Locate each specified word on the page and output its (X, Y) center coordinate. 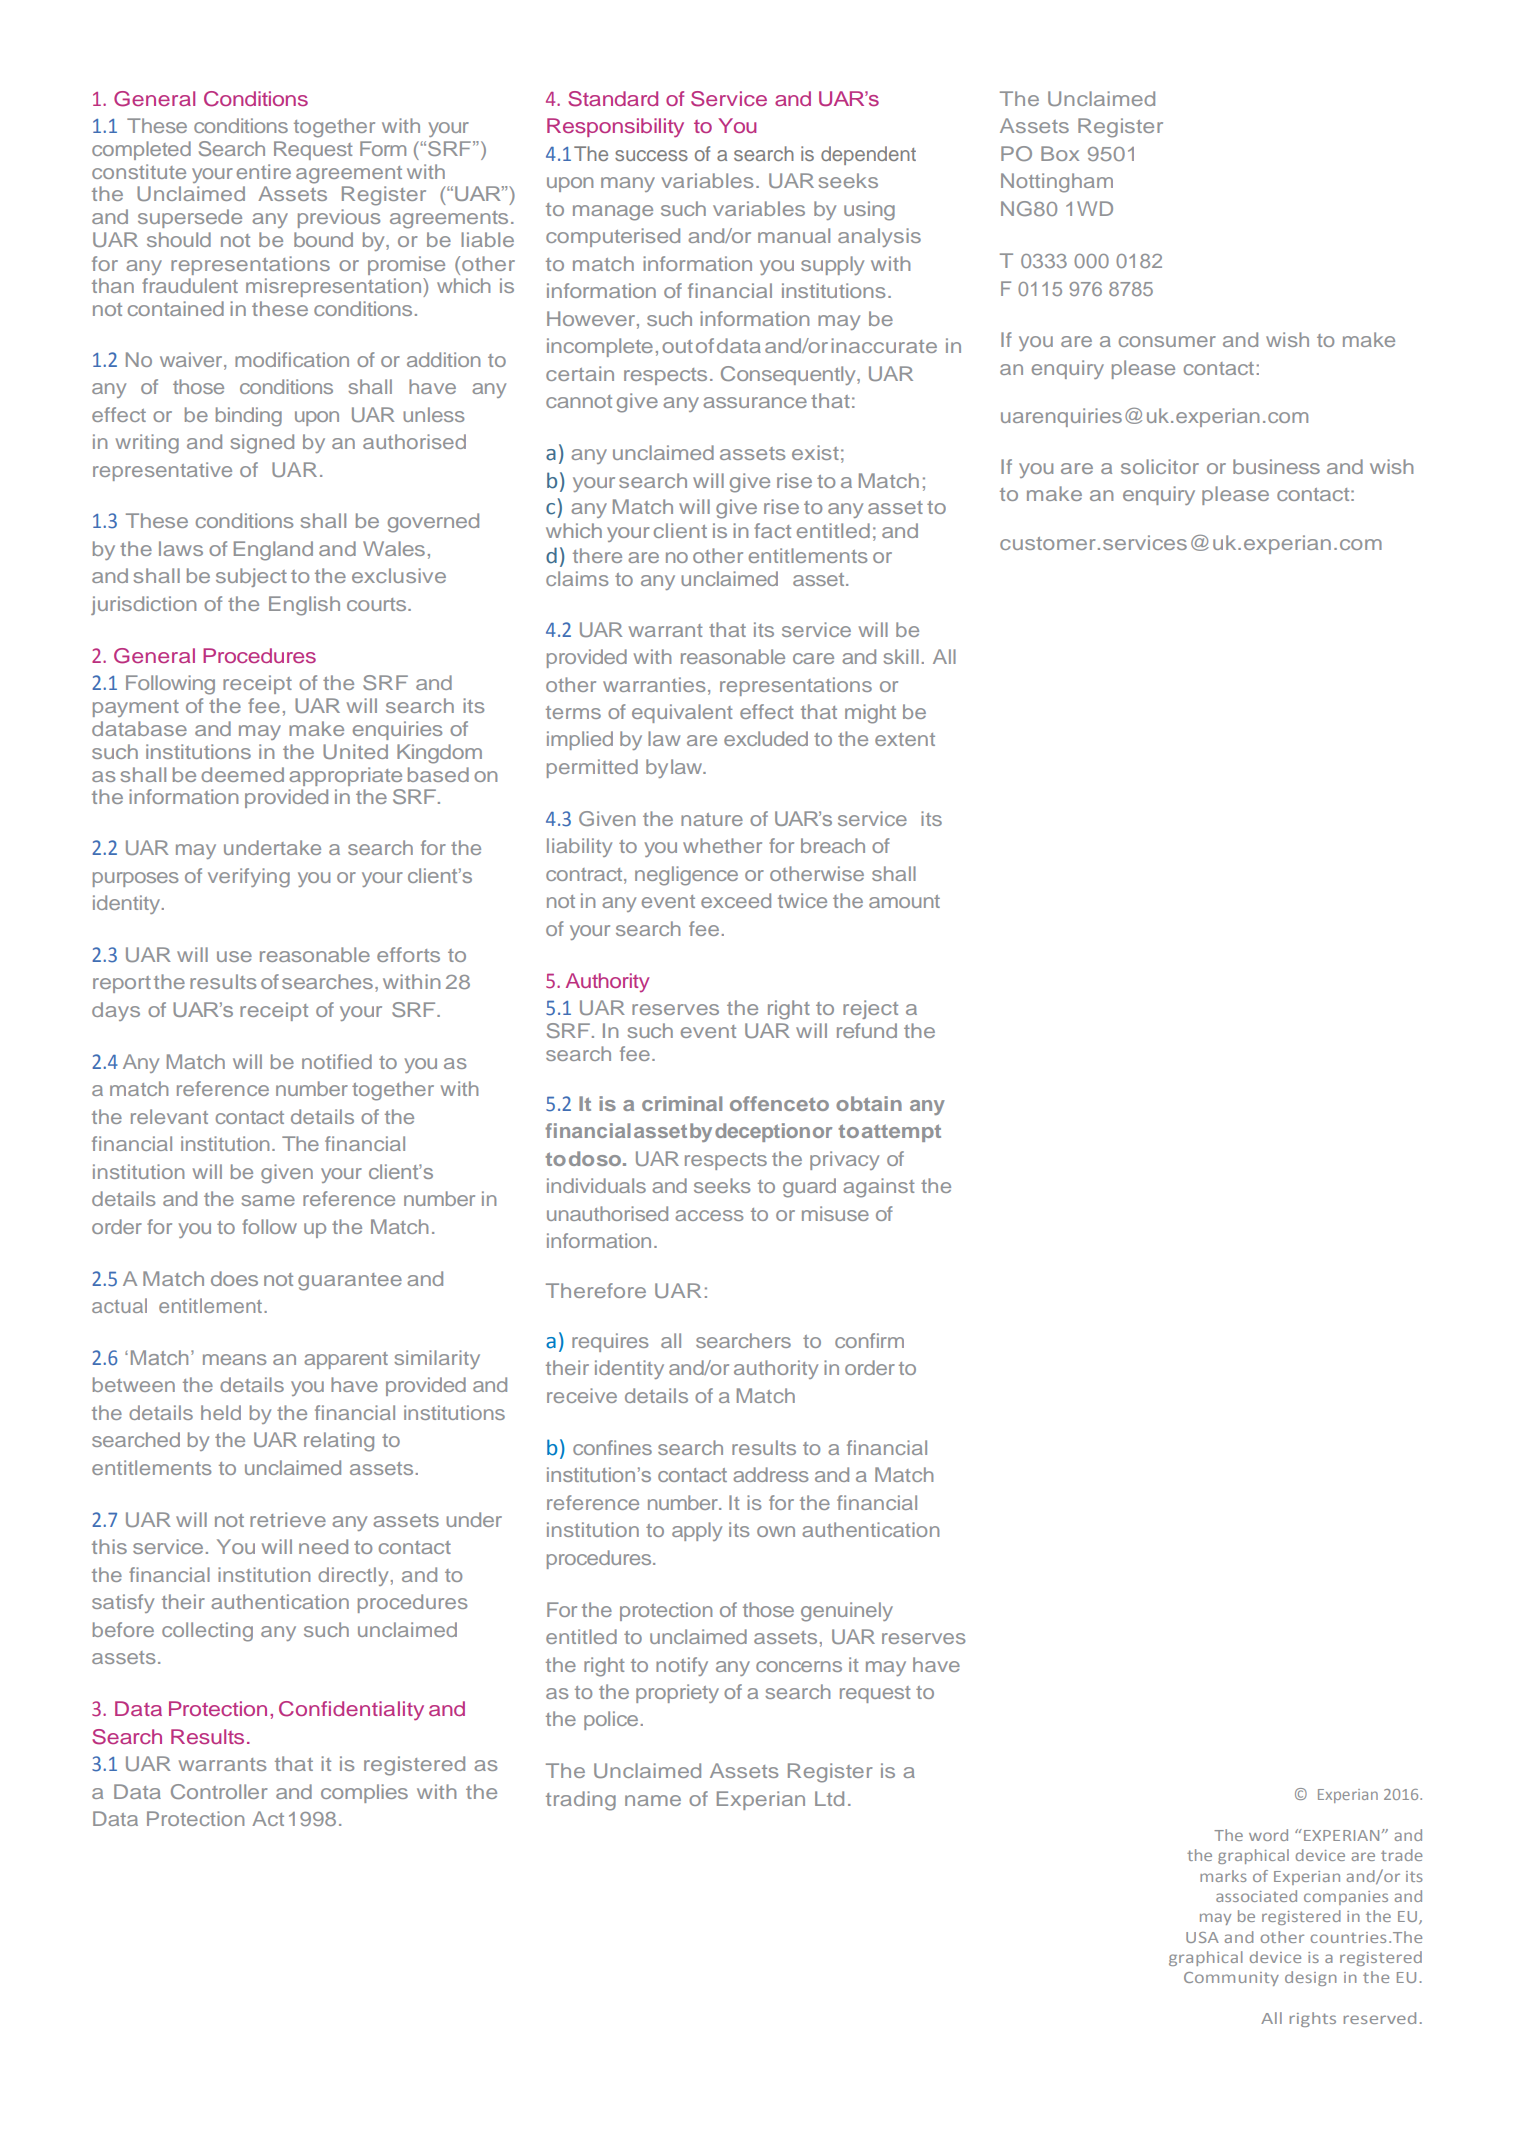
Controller (219, 1791)
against (879, 1188)
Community (1231, 1979)
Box (1060, 153)
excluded (766, 738)
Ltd (829, 1798)
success (651, 155)
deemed (242, 774)
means (234, 1359)
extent (905, 739)
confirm (869, 1340)
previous (339, 218)
